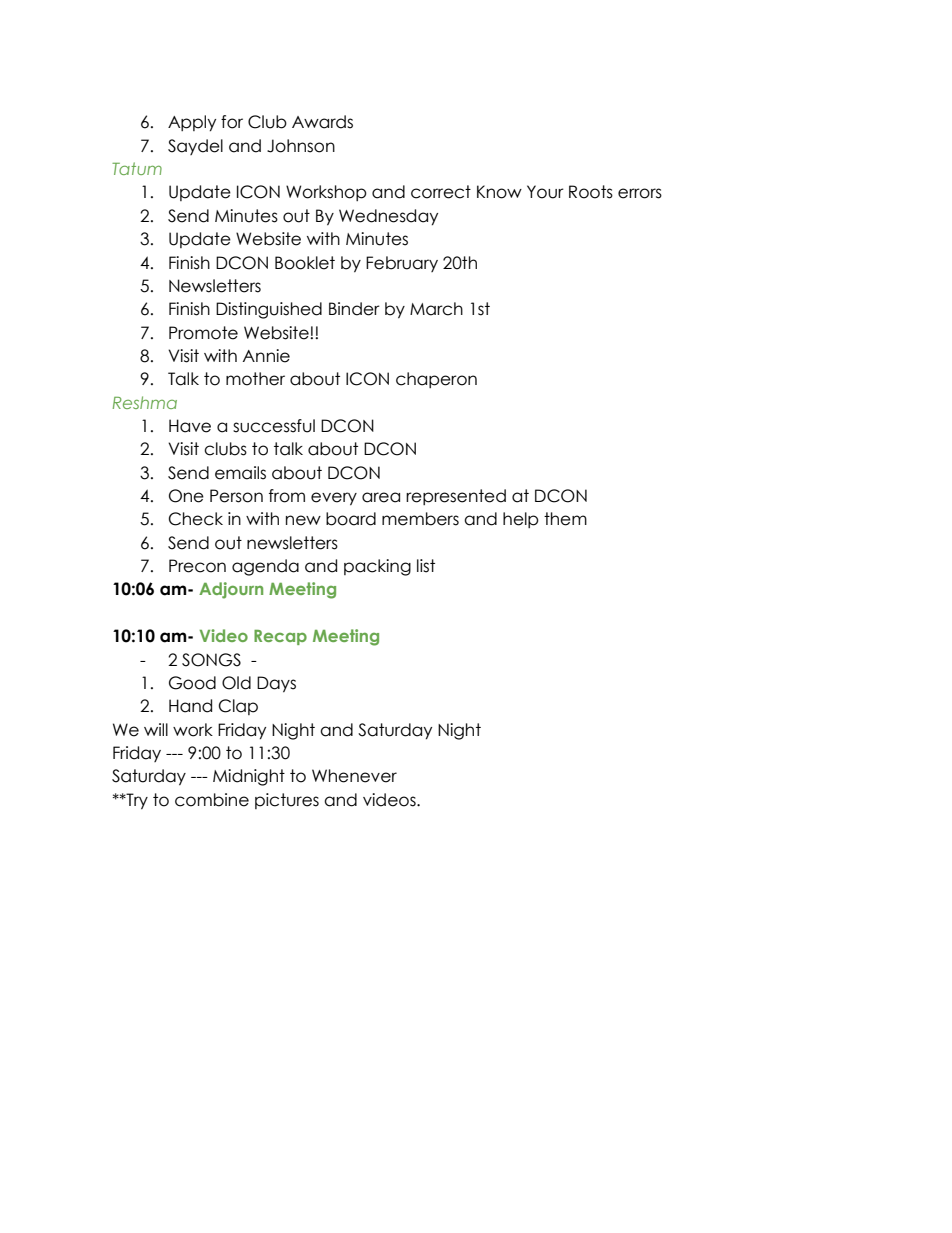 Image resolution: width=952 pixels, height=1233 pixels. I want to click on Whenever, so click(354, 776).
